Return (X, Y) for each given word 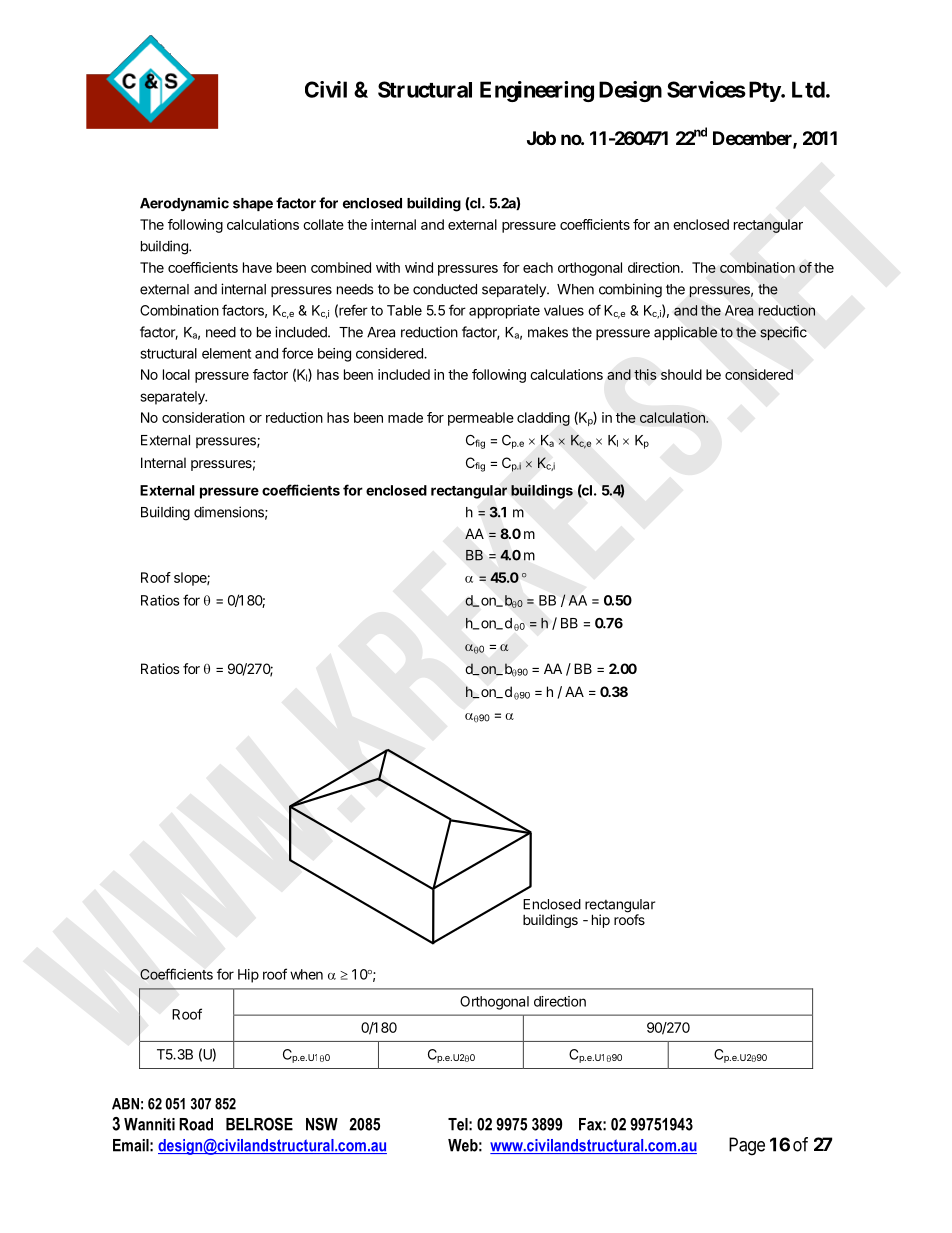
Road (196, 1124)
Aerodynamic (184, 204)
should (681, 374)
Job (541, 138)
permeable (481, 419)
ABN (125, 1104)
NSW (322, 1124)
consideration (203, 417)
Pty (765, 91)
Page (747, 1146)
